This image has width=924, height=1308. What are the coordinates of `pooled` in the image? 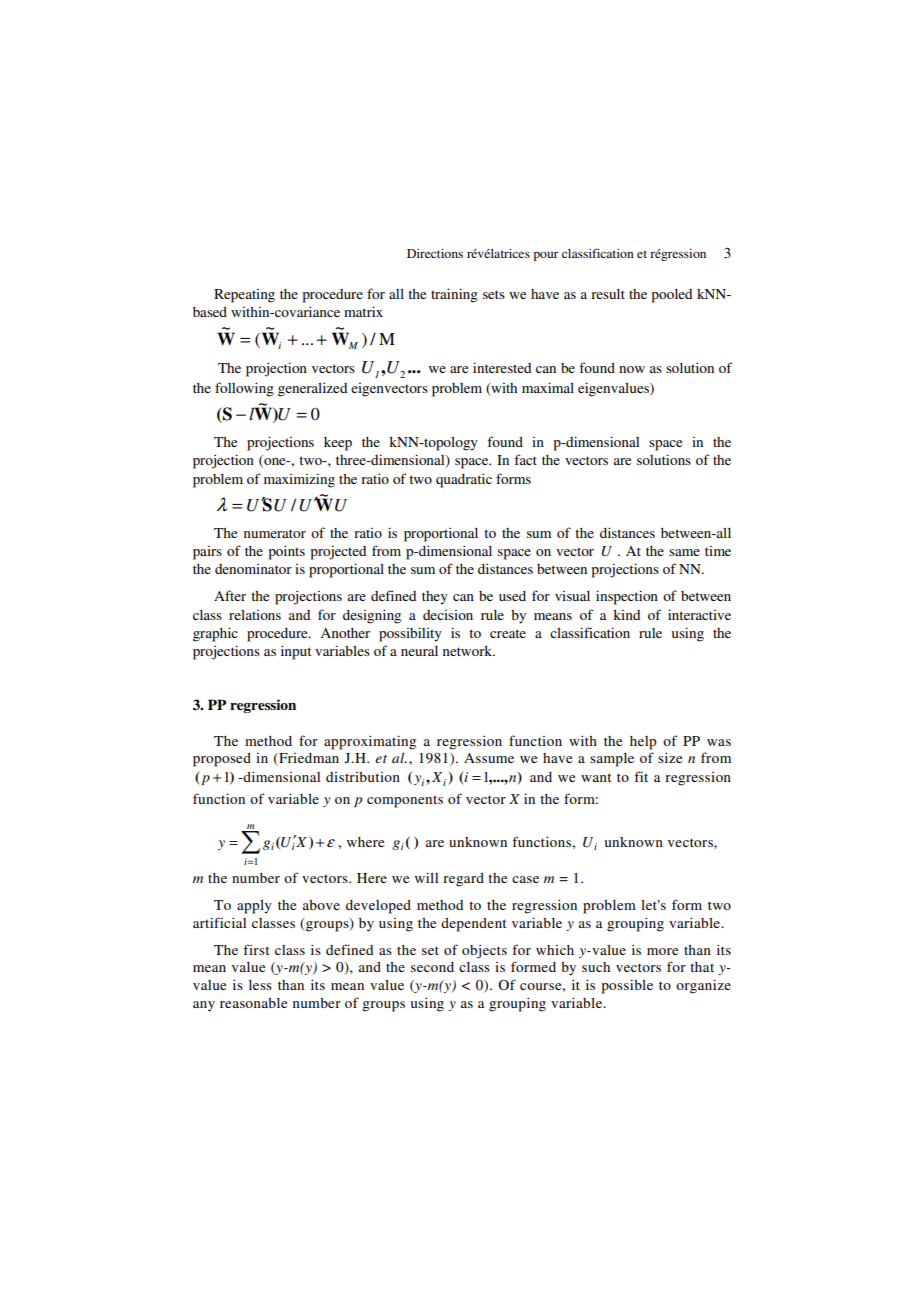 It's located at (672, 296).
